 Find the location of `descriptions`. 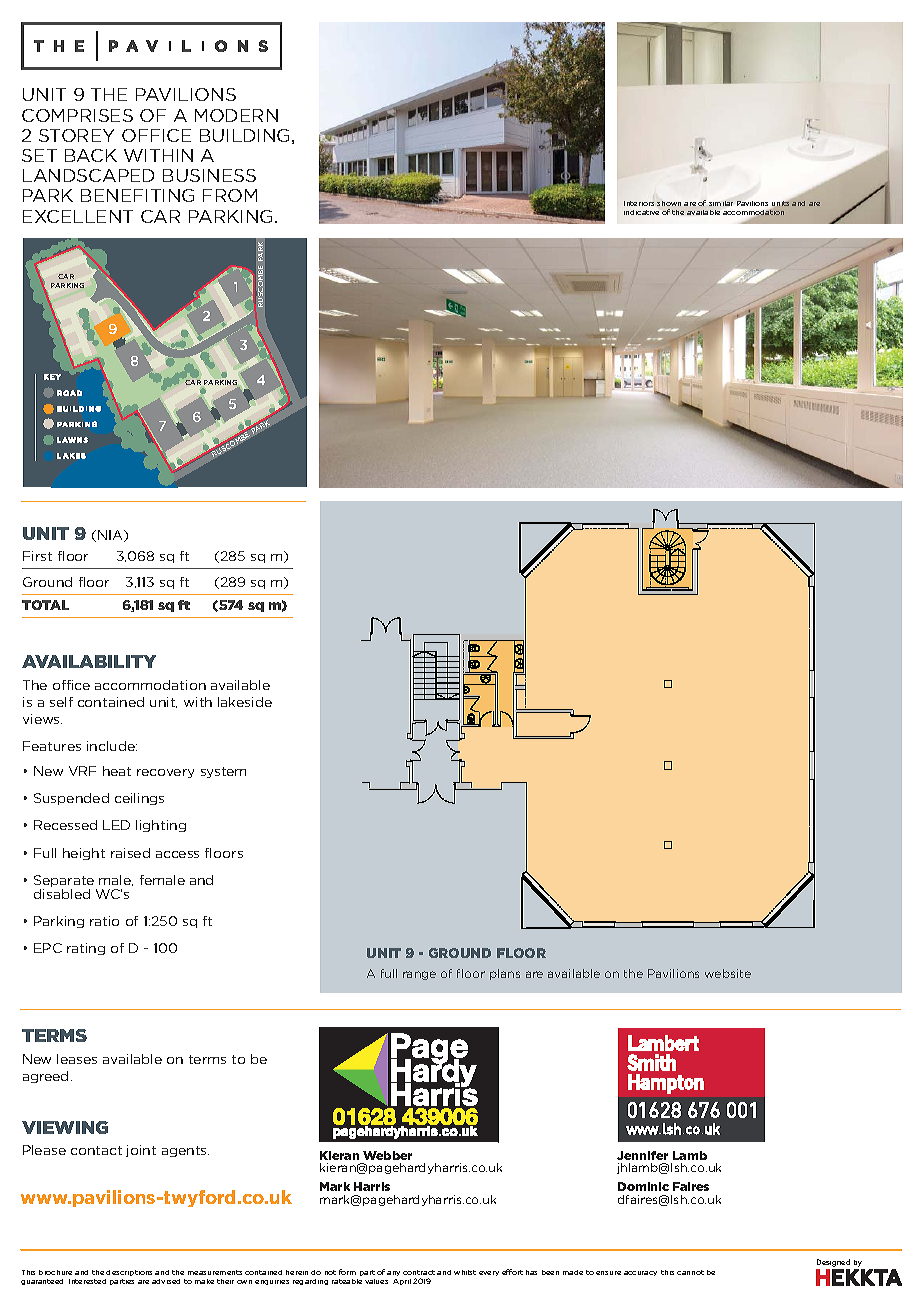

descriptions is located at coordinates (129, 1273).
